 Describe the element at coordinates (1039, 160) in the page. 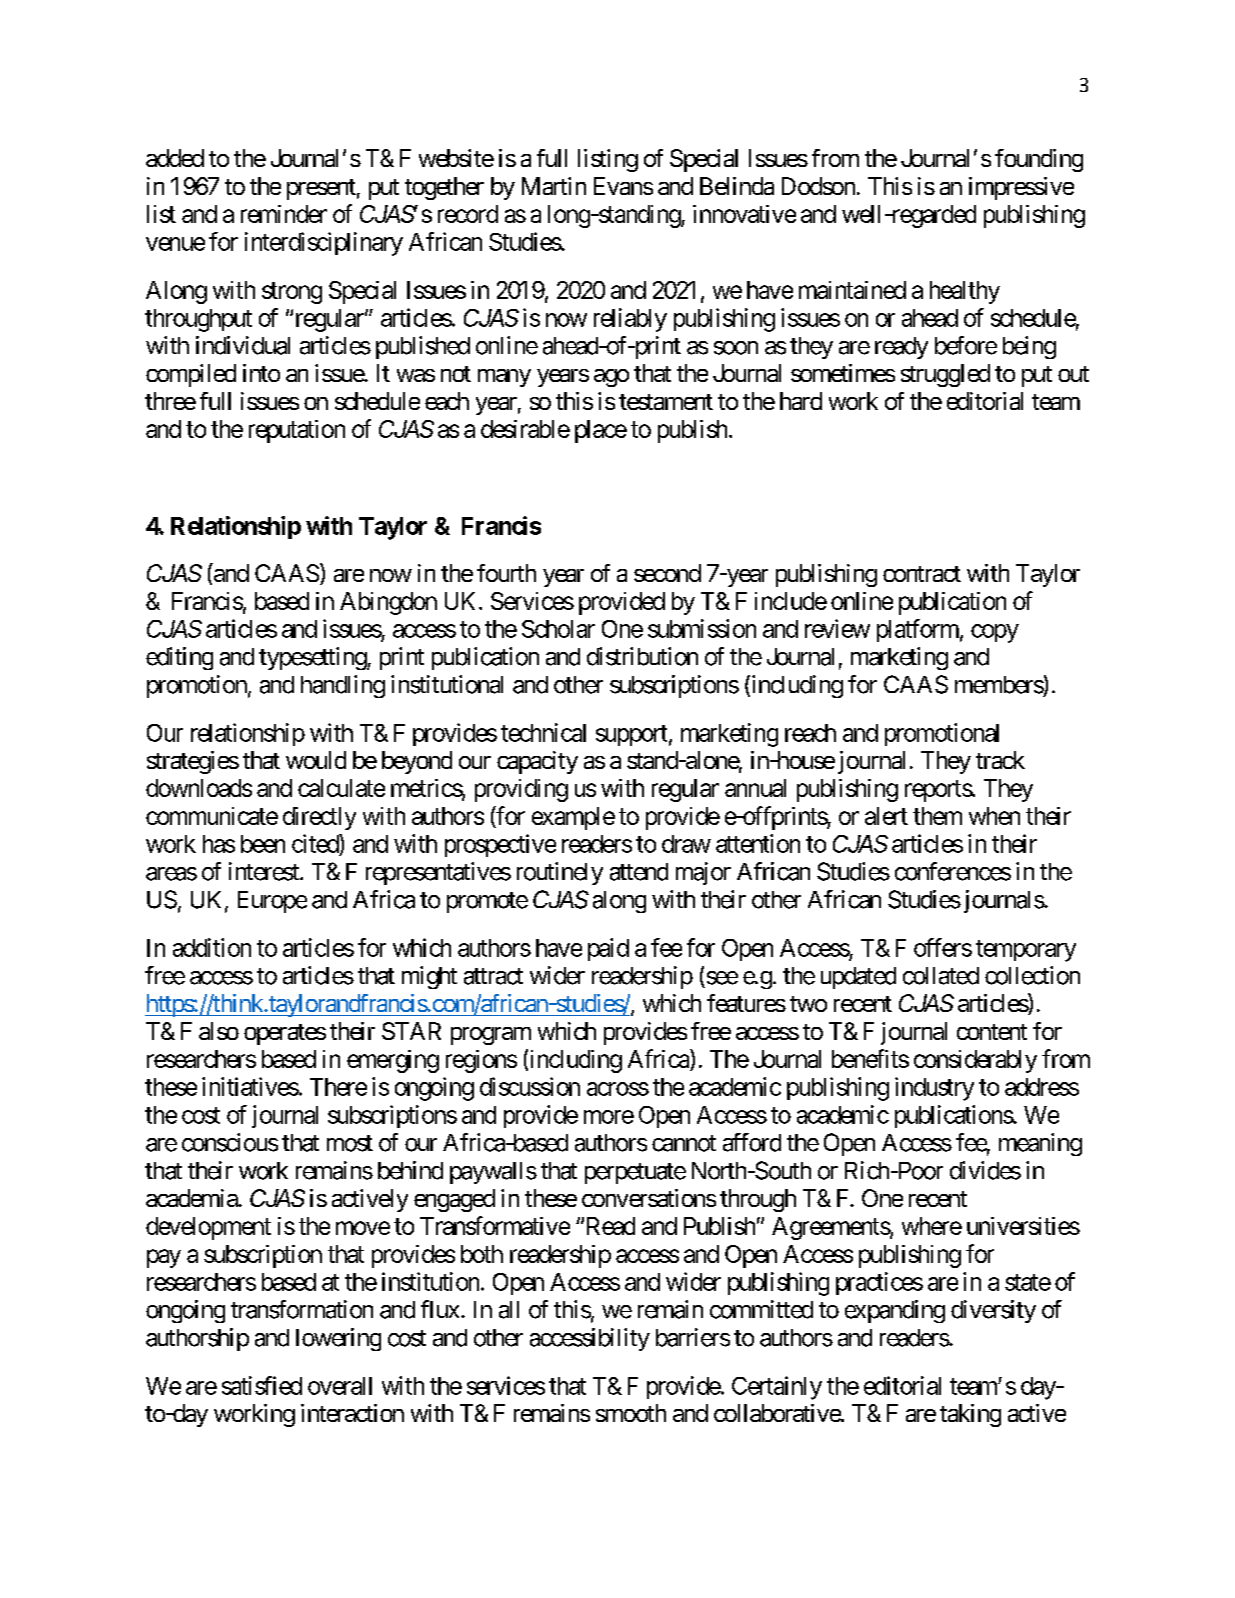

I see `founding` at that location.
